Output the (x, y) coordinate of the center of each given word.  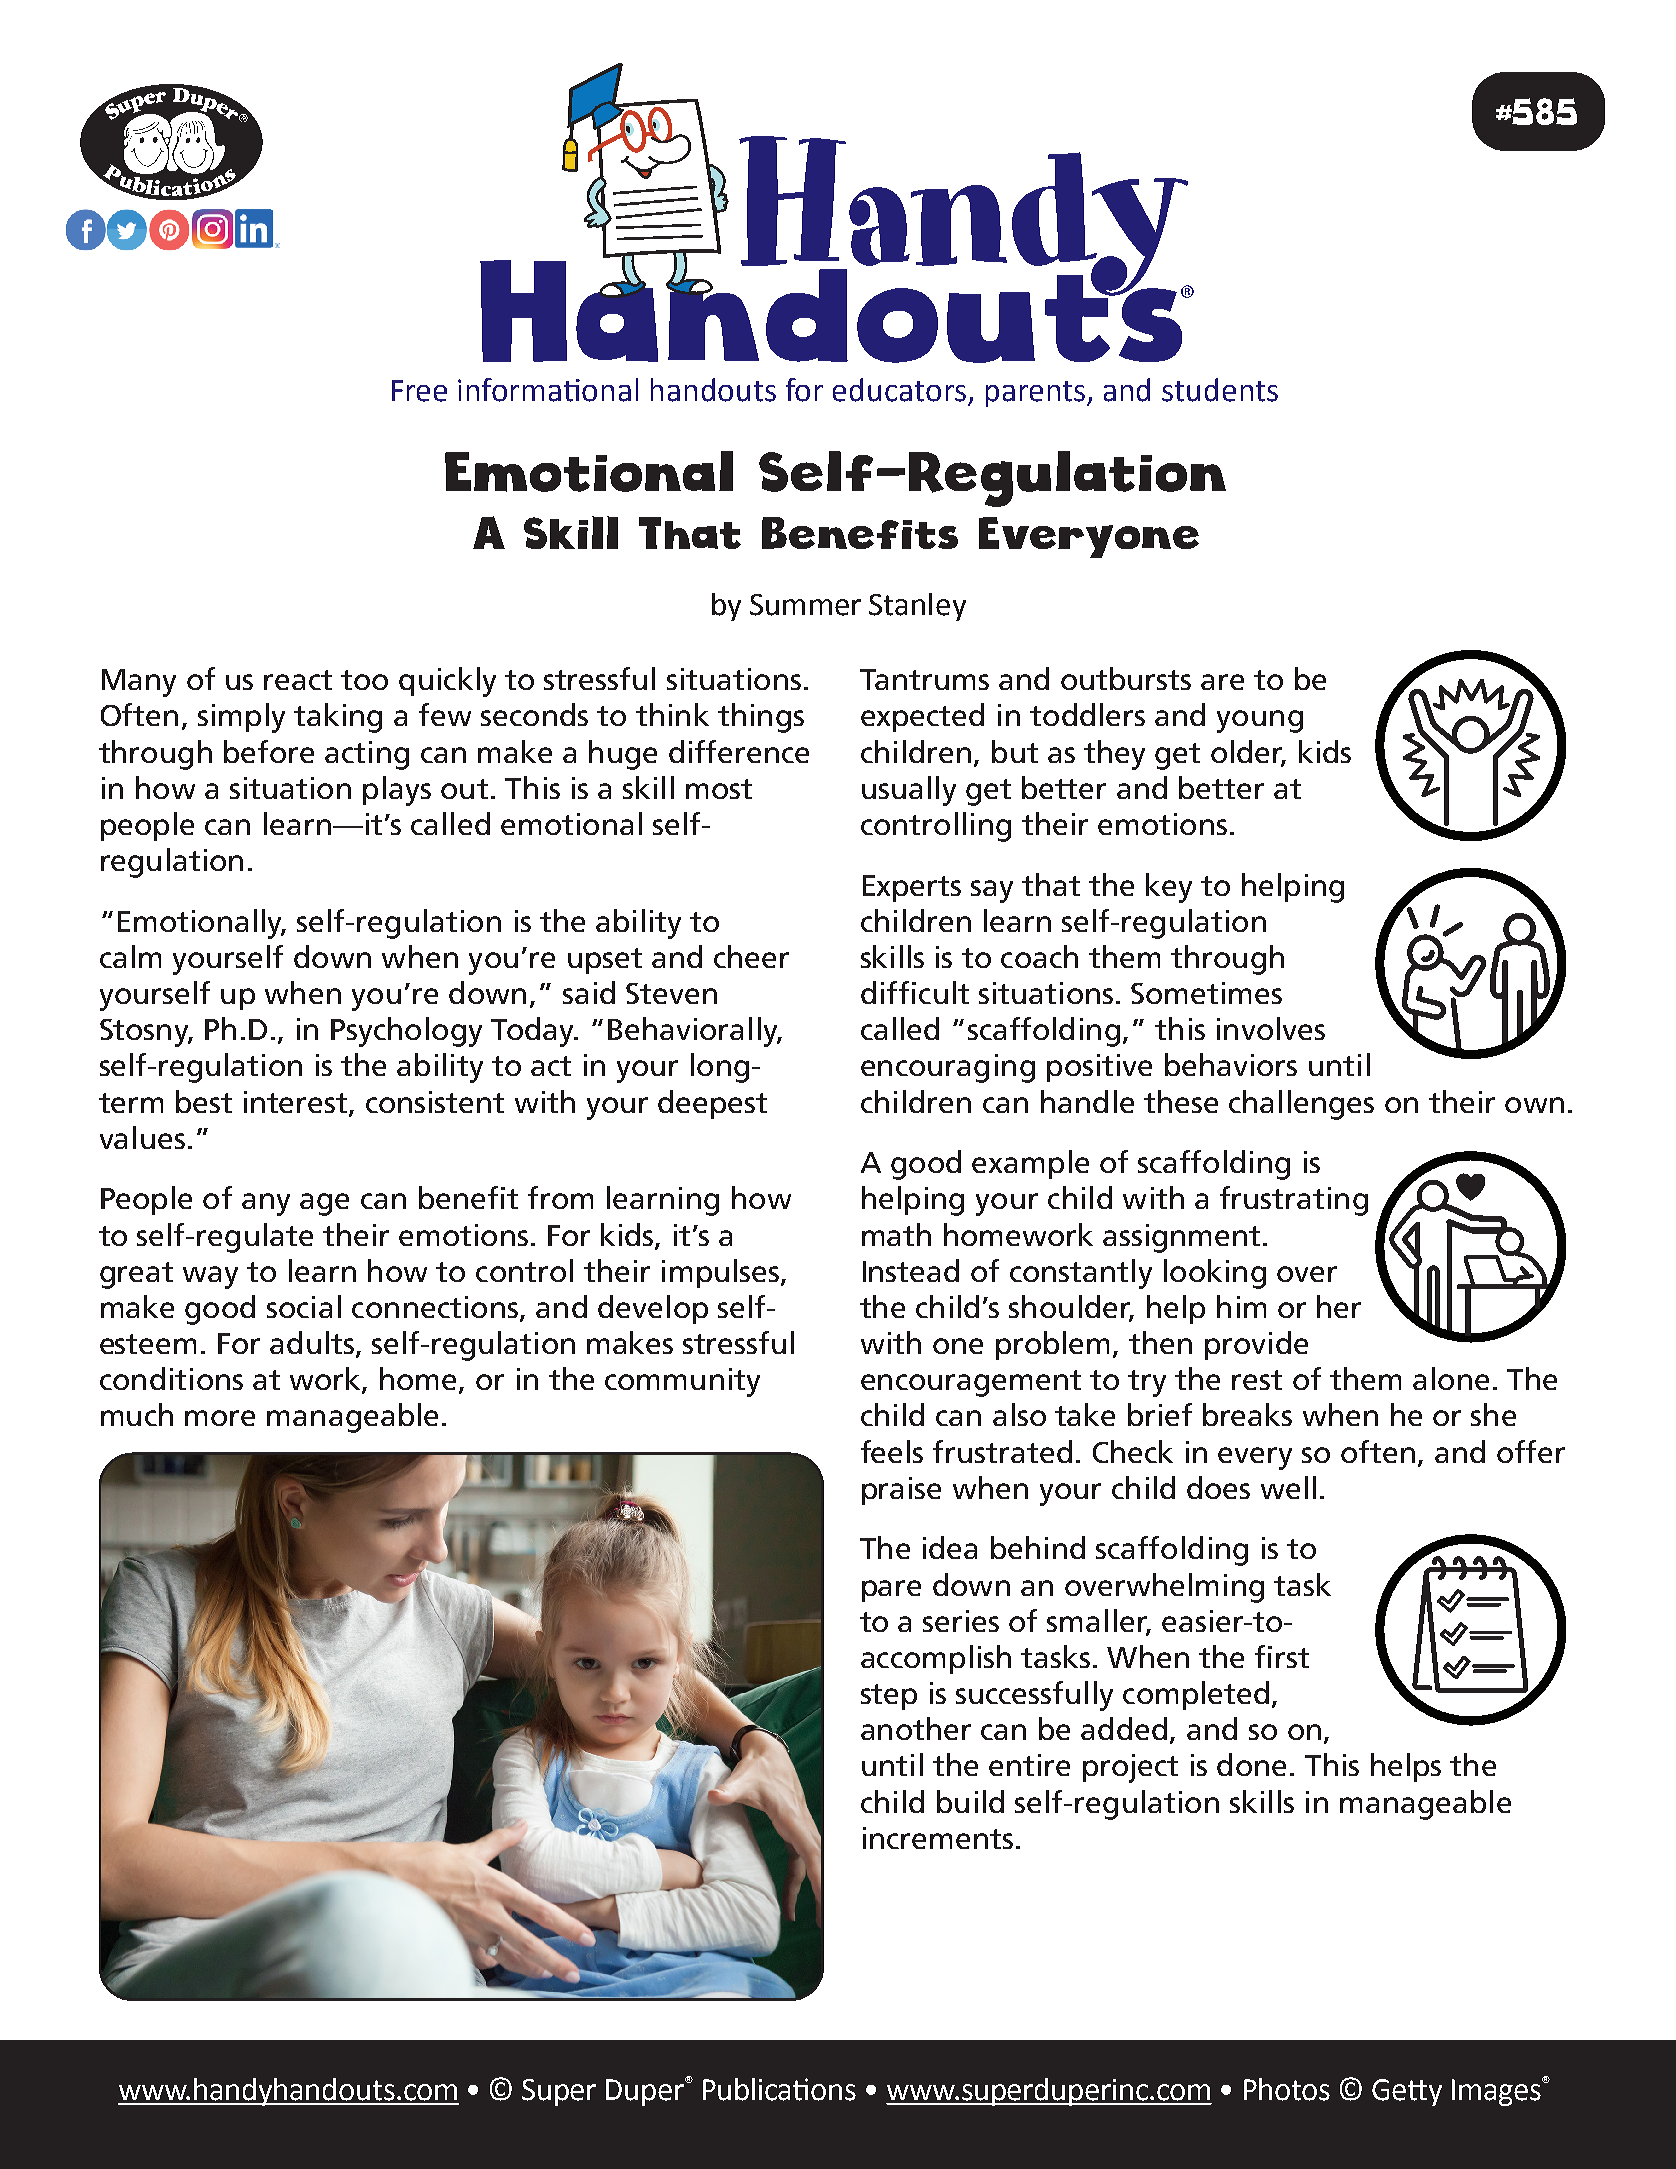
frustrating (1294, 1201)
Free (419, 391)
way (210, 1277)
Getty (1407, 2092)
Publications (779, 2089)
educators (899, 390)
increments (938, 1838)
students (1220, 390)
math (896, 1234)
